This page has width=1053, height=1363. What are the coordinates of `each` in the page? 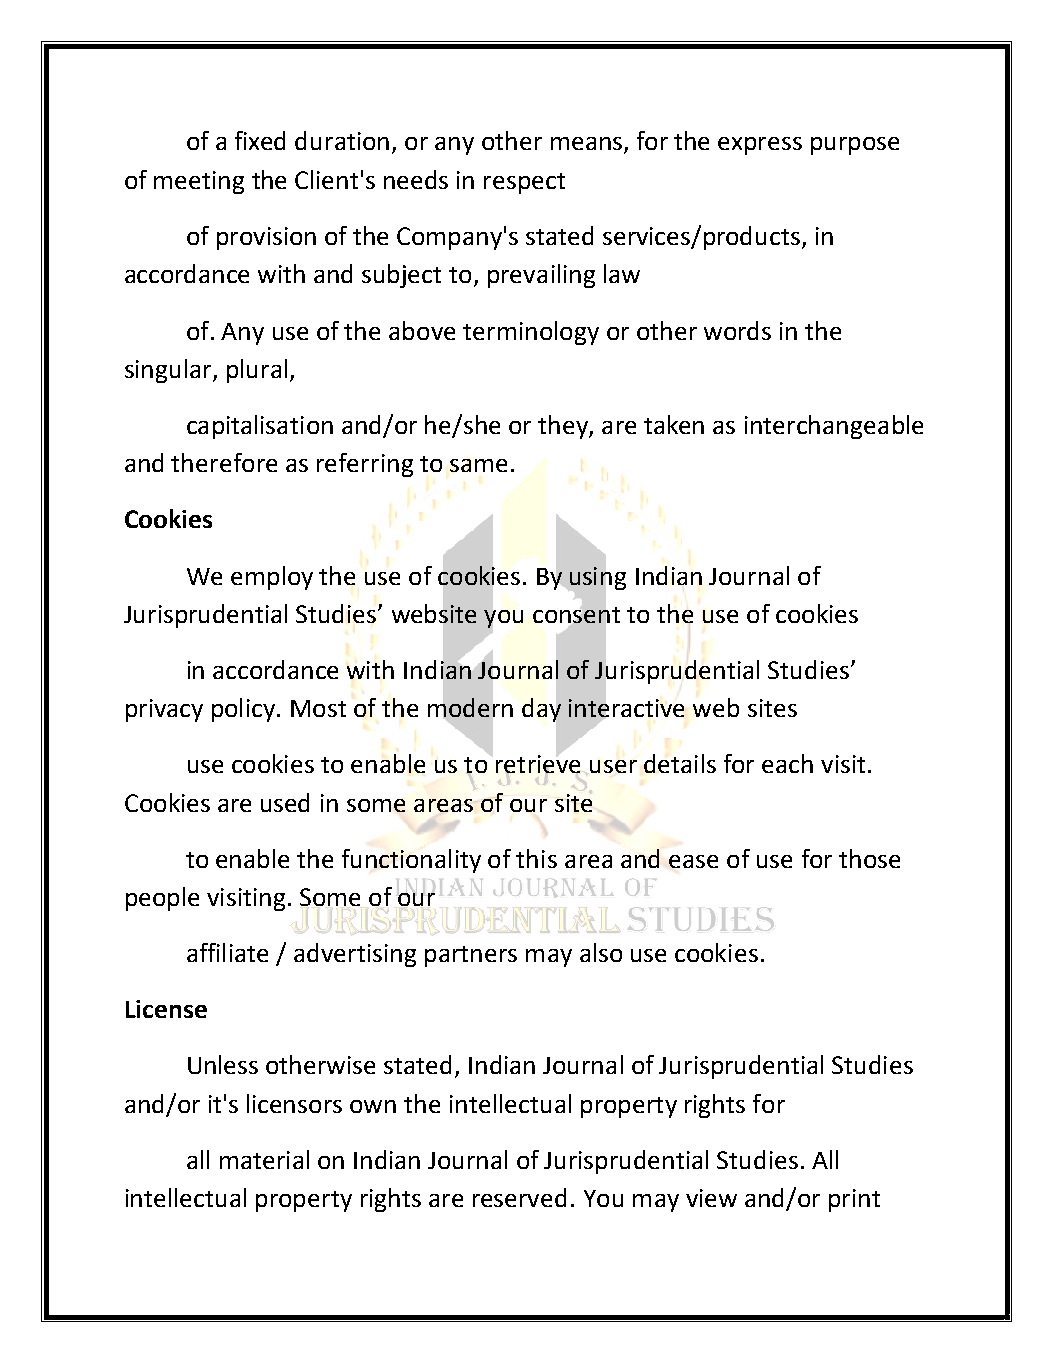 It's located at (787, 763).
